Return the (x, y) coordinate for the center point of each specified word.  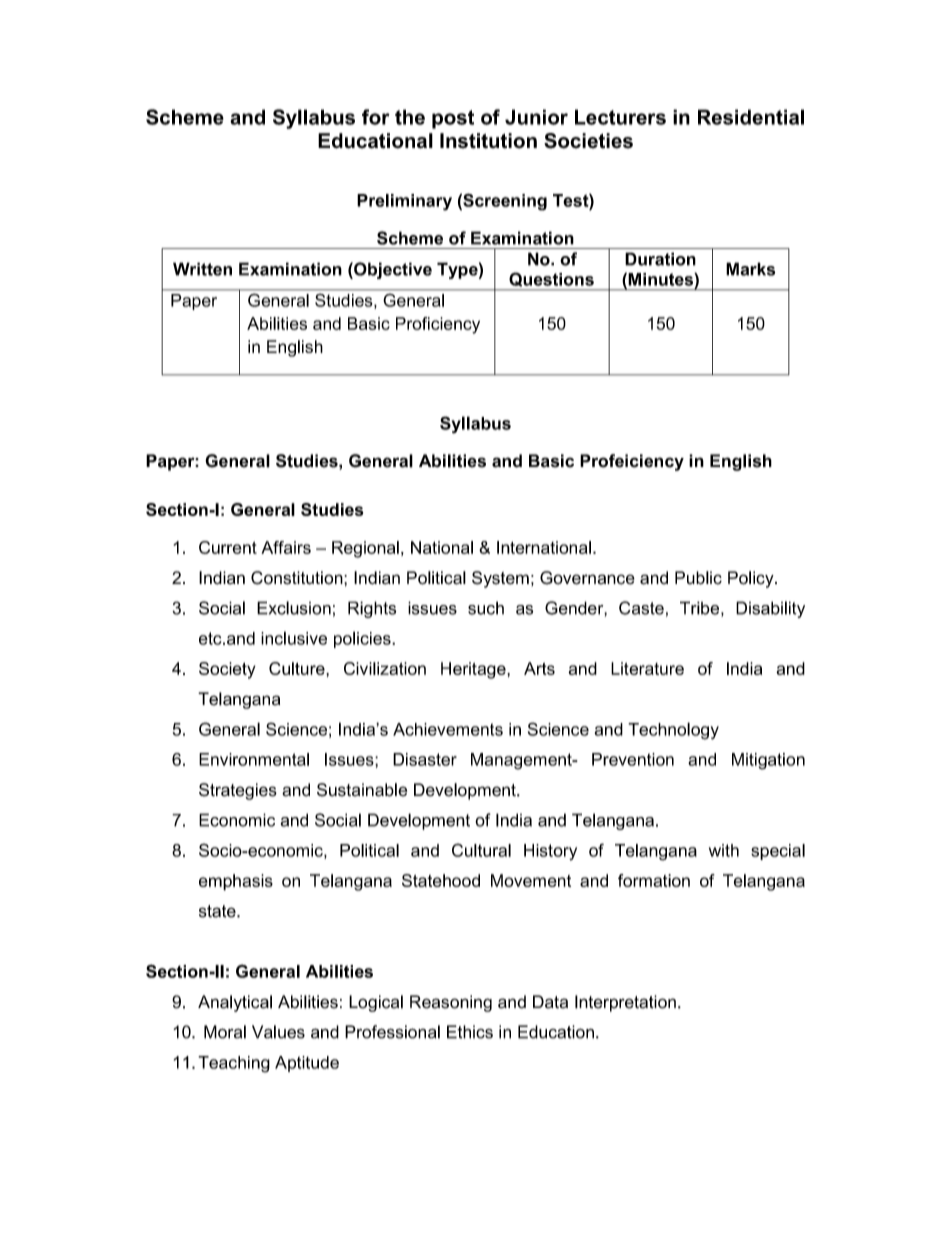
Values (278, 1032)
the (410, 117)
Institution (488, 141)
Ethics (470, 1032)
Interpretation (625, 1003)
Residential (751, 117)
